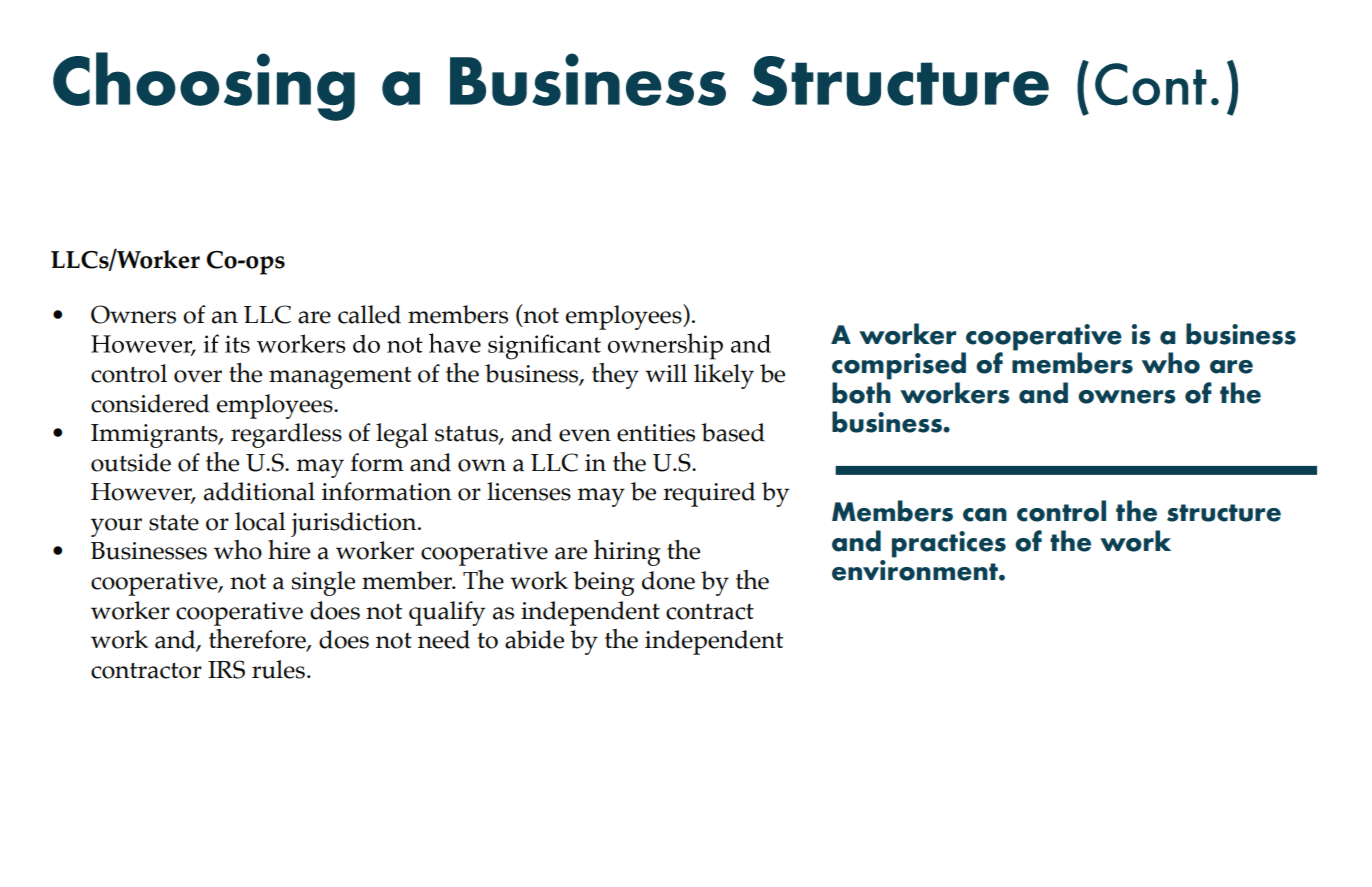 Image resolution: width=1372 pixels, height=887 pixels. What do you see at coordinates (724, 376) in the page?
I see `likely` at bounding box center [724, 376].
